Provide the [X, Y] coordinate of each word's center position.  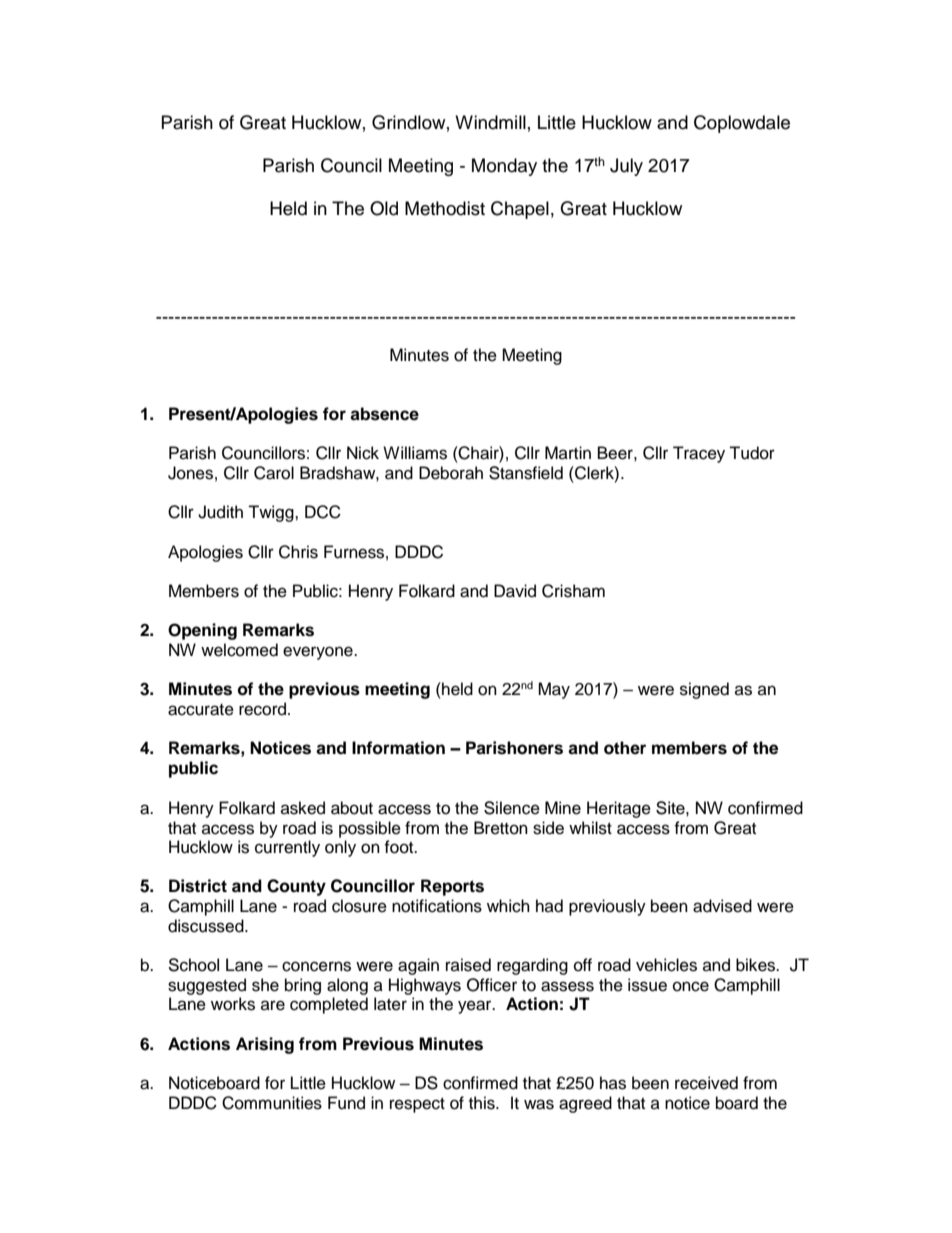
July [626, 167]
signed [704, 690]
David [515, 591]
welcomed [239, 650]
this [483, 1103]
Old [384, 208]
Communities [272, 1103]
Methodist [445, 208]
